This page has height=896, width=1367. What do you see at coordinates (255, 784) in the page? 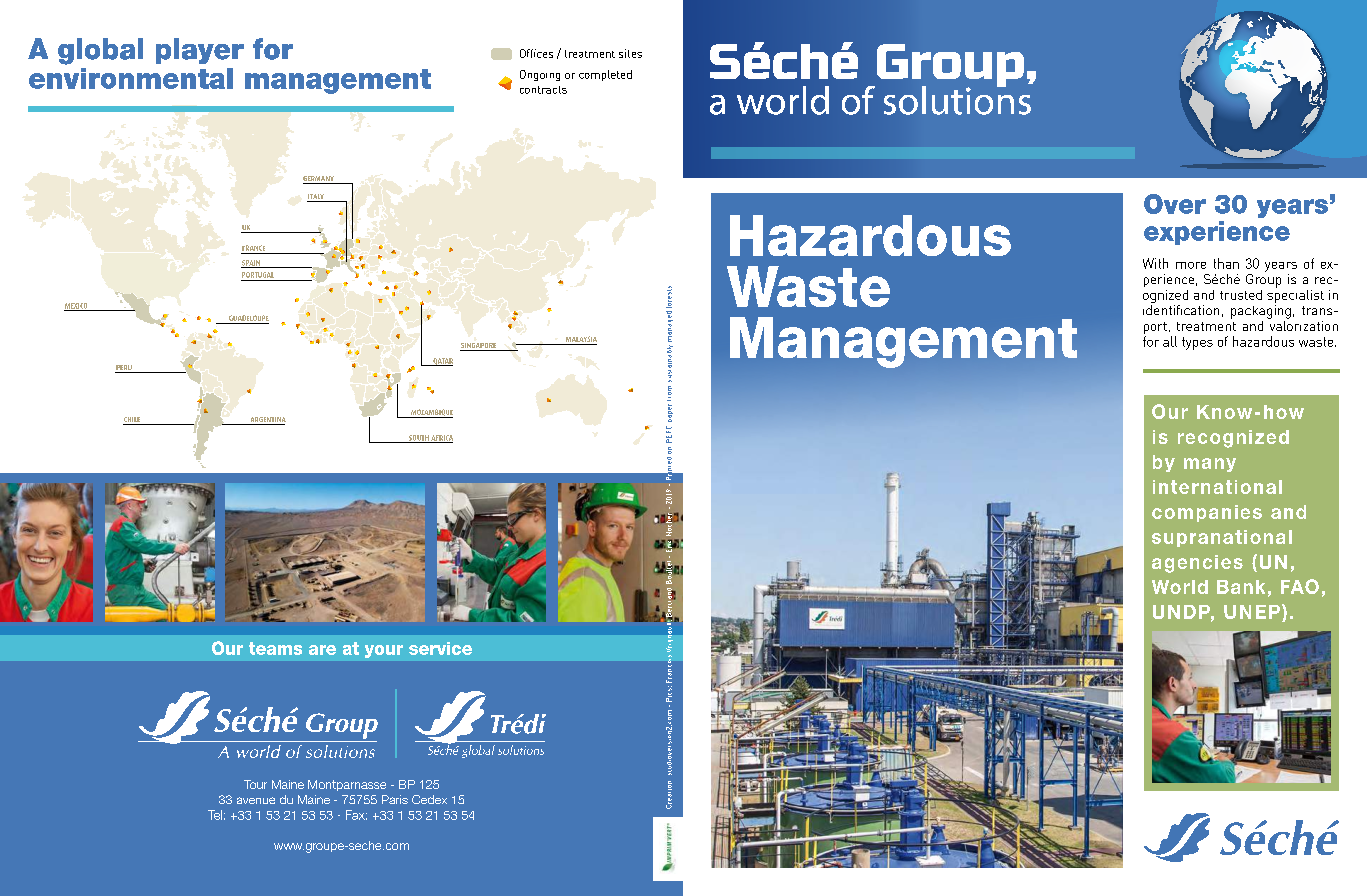
I see `Tour` at bounding box center [255, 784].
